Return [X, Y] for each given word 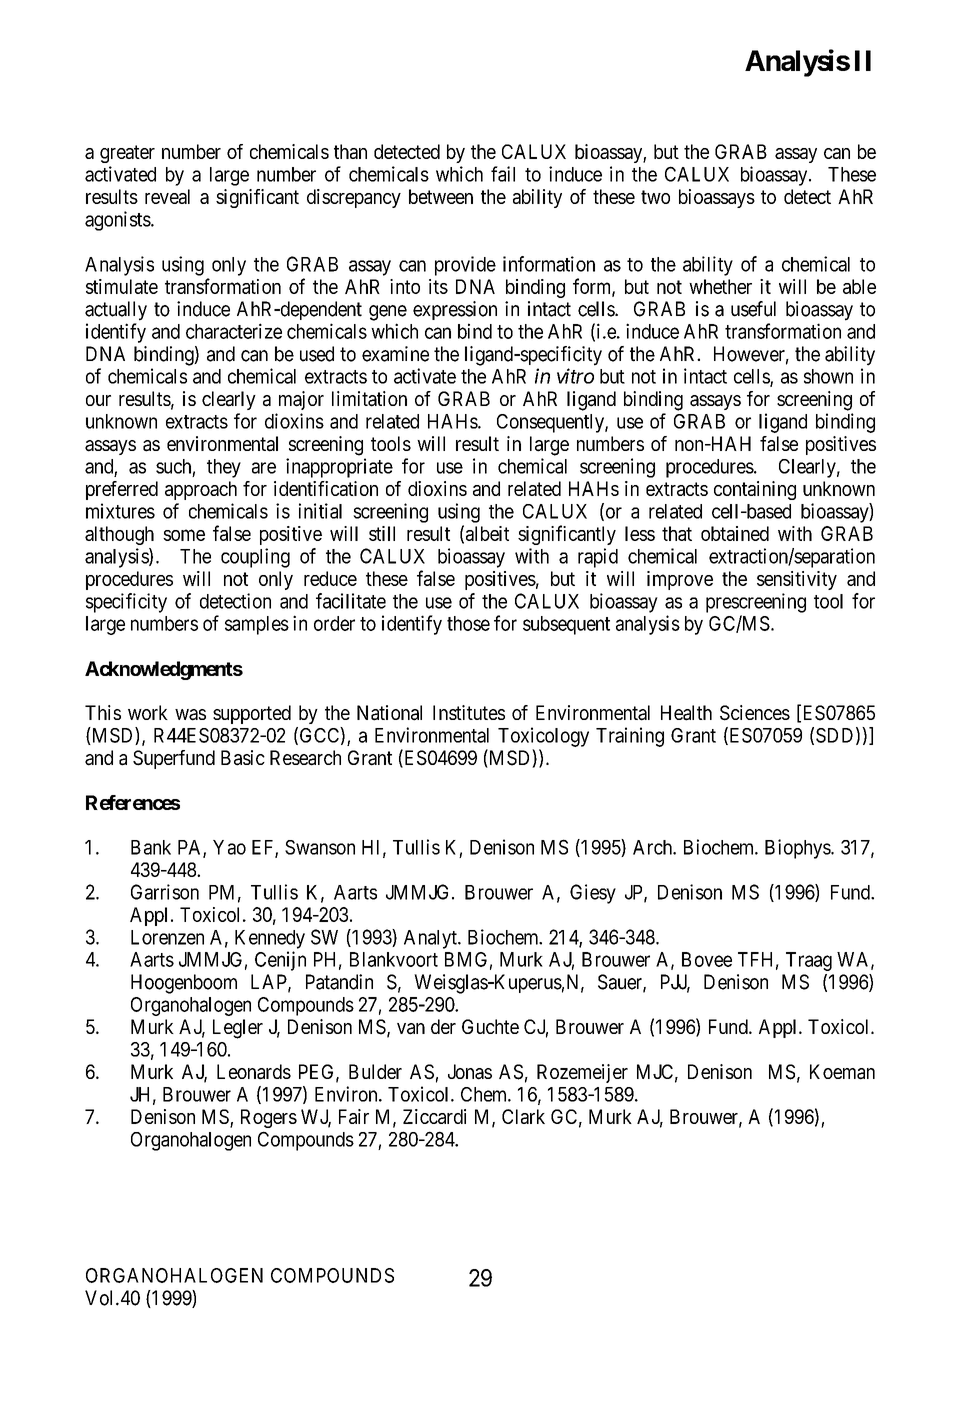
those [468, 623]
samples [257, 625]
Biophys [798, 849]
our [98, 400]
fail [503, 174]
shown [828, 376]
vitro [575, 376]
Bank [151, 847]
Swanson [320, 847]
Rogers [269, 1118]
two [655, 197]
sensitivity [797, 580]
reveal [167, 196]
